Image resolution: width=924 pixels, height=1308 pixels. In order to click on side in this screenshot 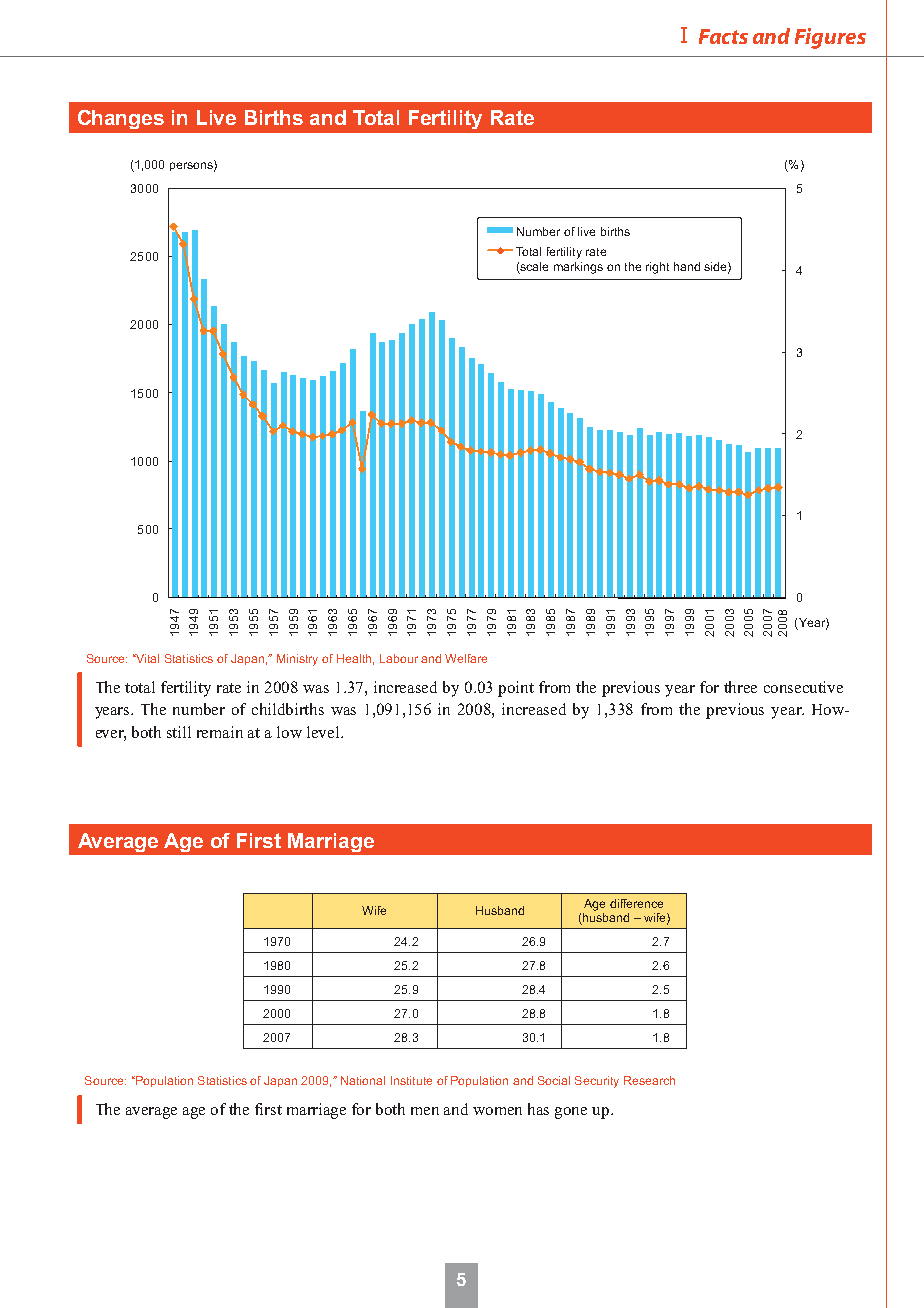, I will do `click(716, 267)`.
